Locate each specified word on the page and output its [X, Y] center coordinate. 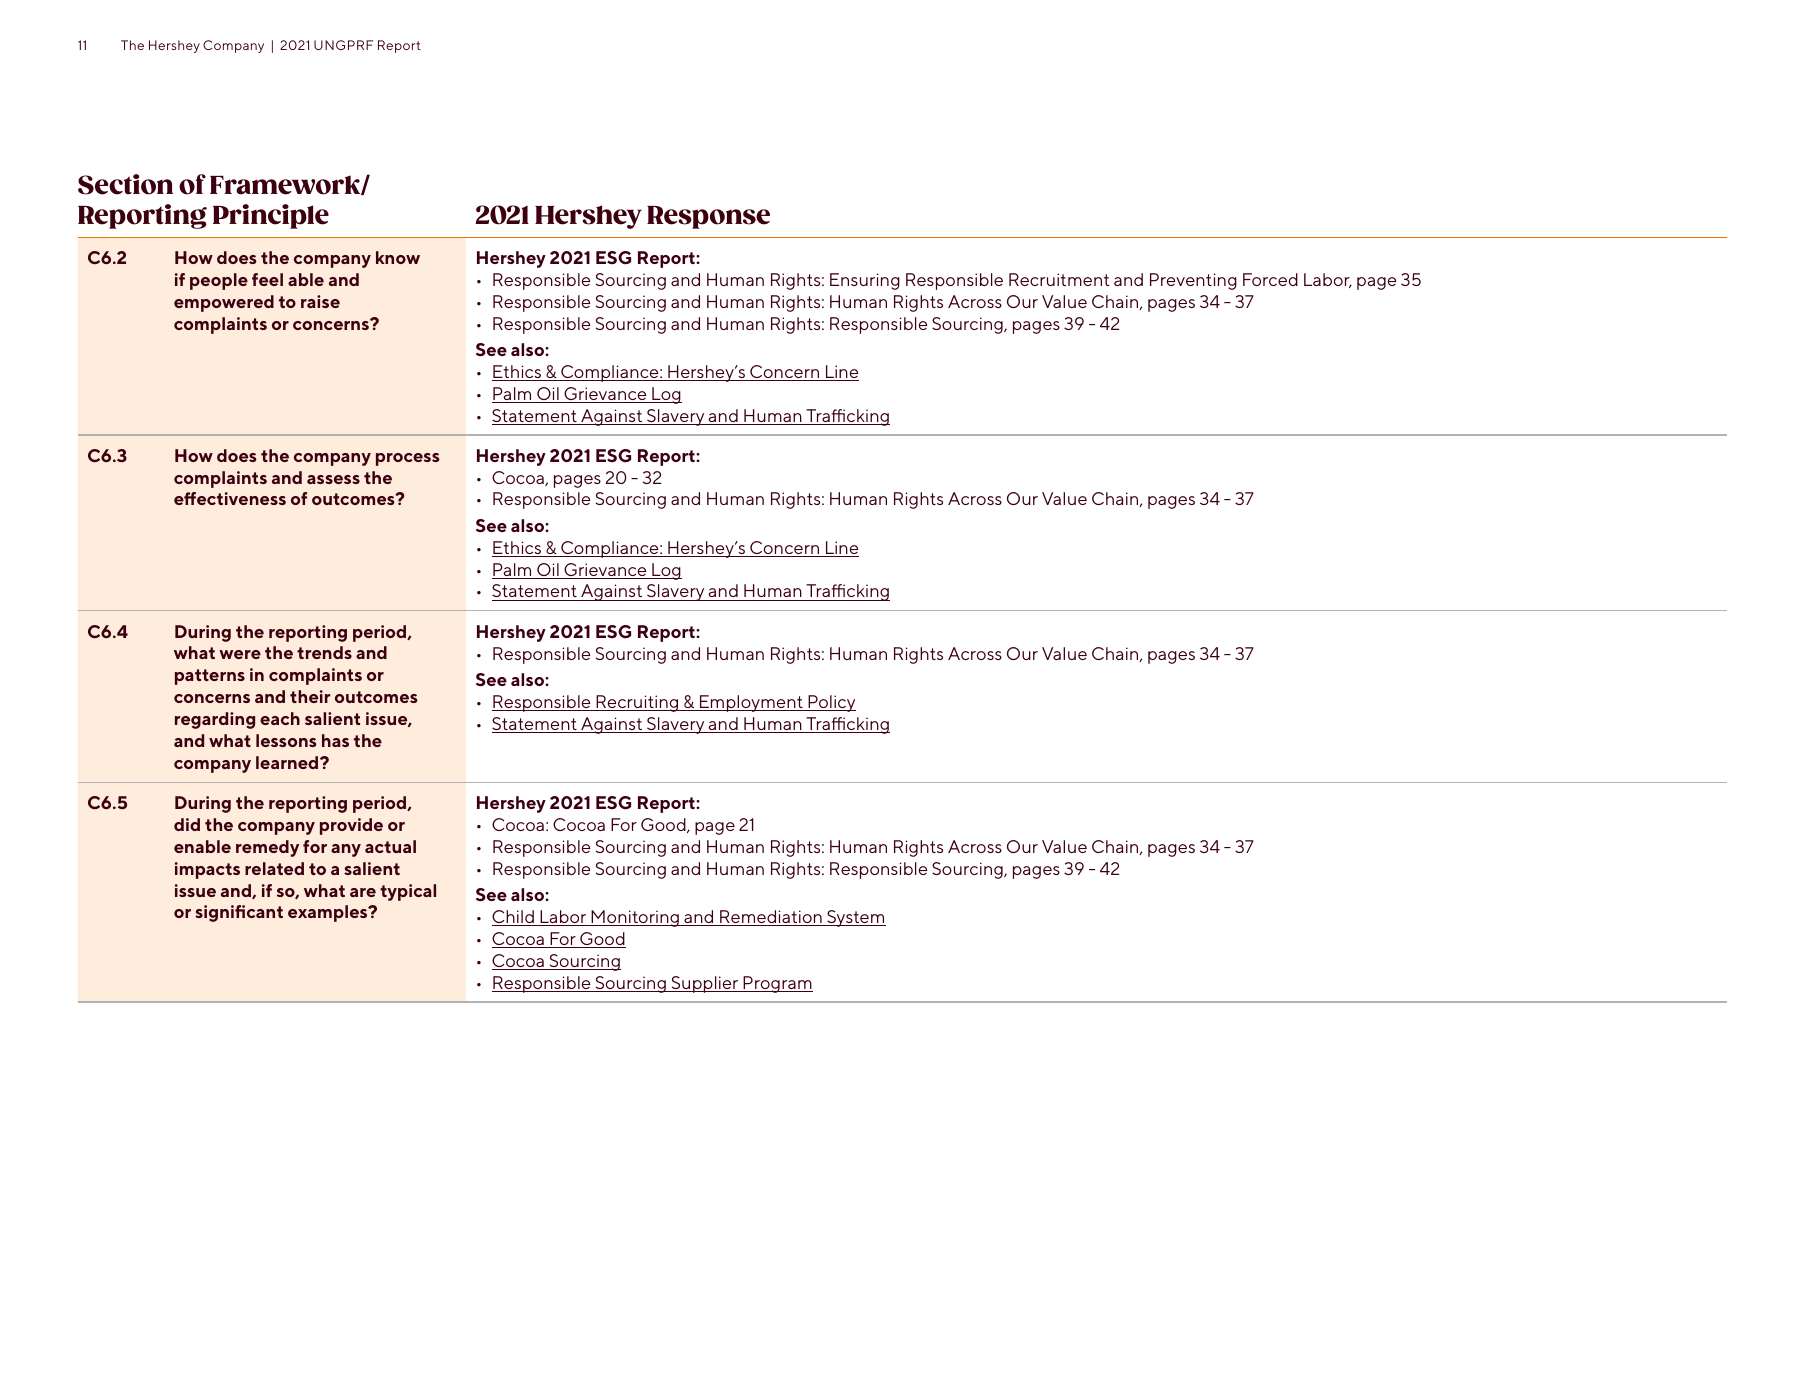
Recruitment [1059, 279]
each [280, 718]
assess [333, 479]
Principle [271, 216]
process [408, 459]
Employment [751, 703]
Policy [831, 703]
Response [708, 217]
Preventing [1193, 281]
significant [239, 913]
